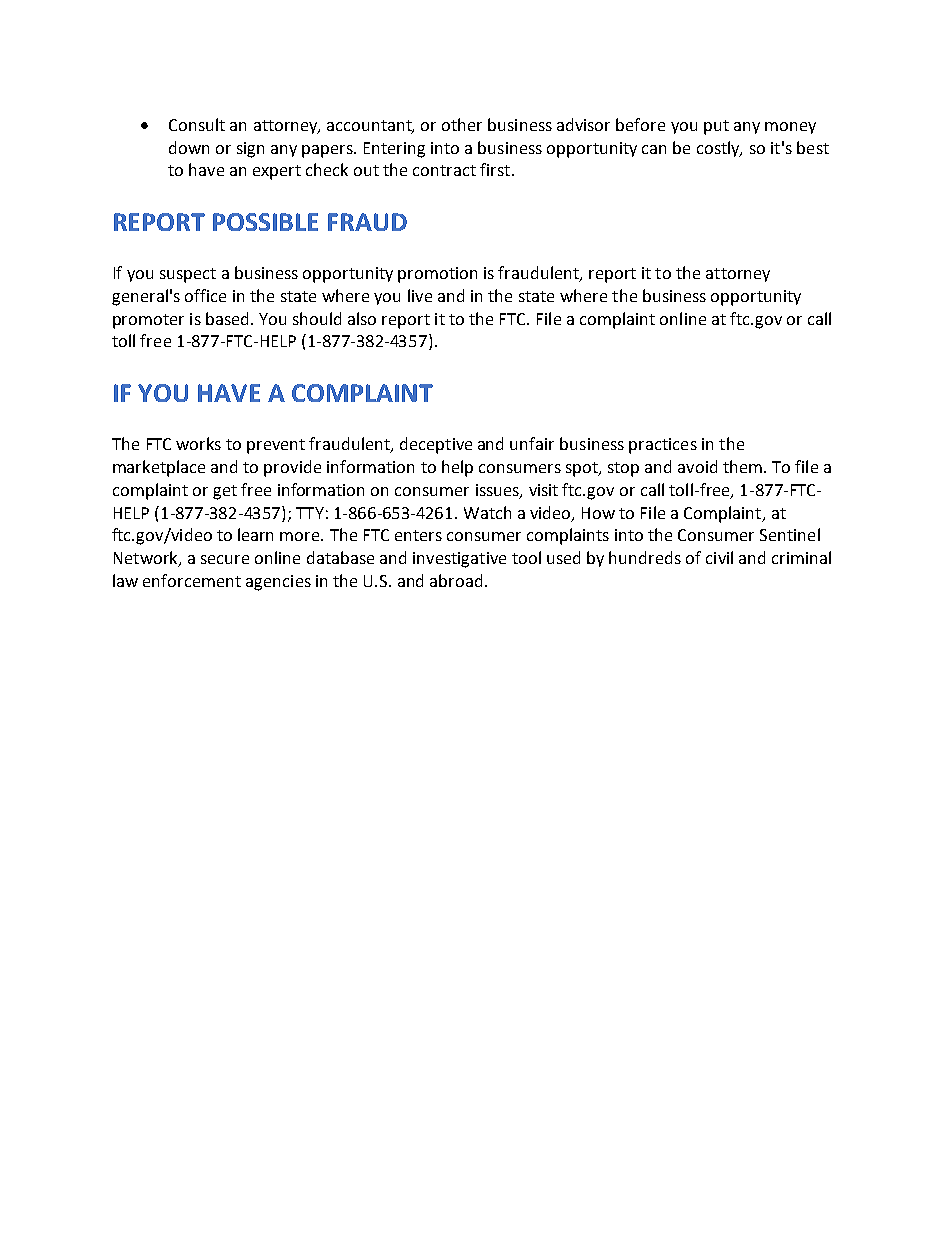 The height and width of the page is (1233, 952). I want to click on down, so click(189, 147).
